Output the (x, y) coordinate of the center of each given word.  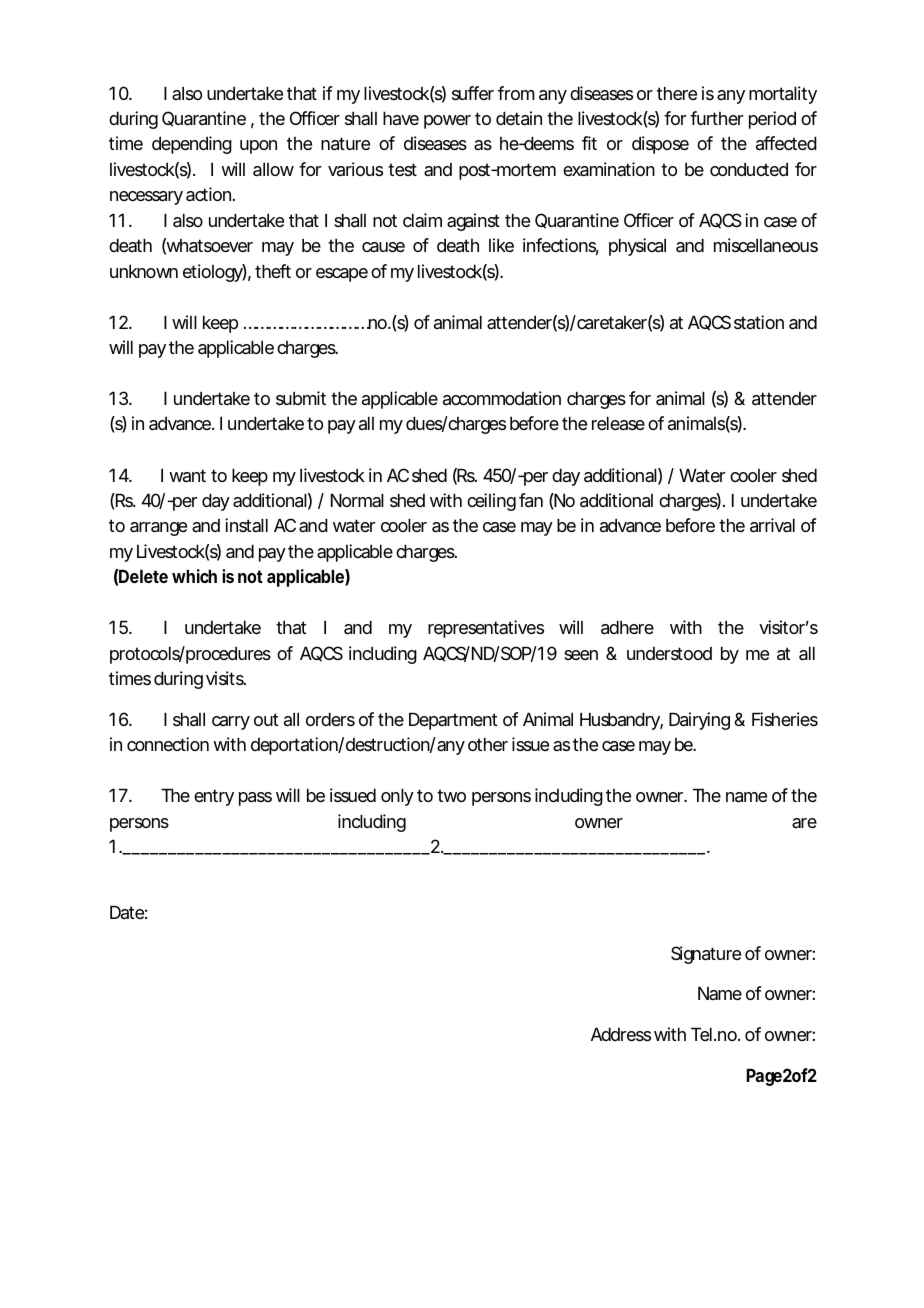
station (759, 322)
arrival (772, 525)
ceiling (491, 502)
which (194, 576)
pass (255, 799)
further (716, 118)
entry (214, 797)
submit (301, 398)
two (451, 795)
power (447, 122)
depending (192, 145)
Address (621, 1034)
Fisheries (785, 719)
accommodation (502, 398)
